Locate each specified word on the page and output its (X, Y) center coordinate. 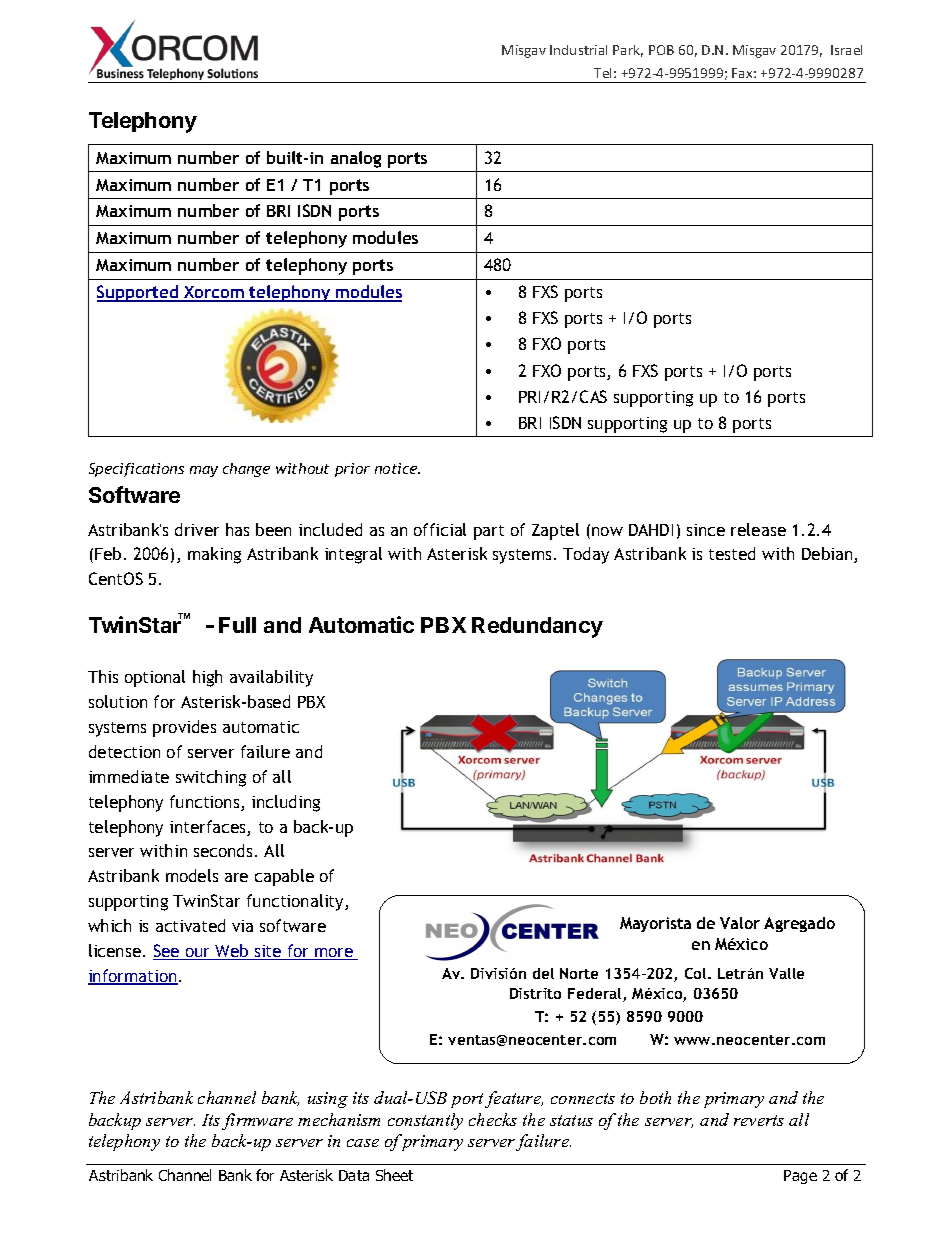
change (246, 470)
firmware (257, 1121)
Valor (740, 923)
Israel (846, 50)
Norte (579, 973)
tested (732, 553)
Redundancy (537, 627)
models (192, 875)
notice (397, 468)
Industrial (578, 50)
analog (356, 159)
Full (237, 625)
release (758, 529)
